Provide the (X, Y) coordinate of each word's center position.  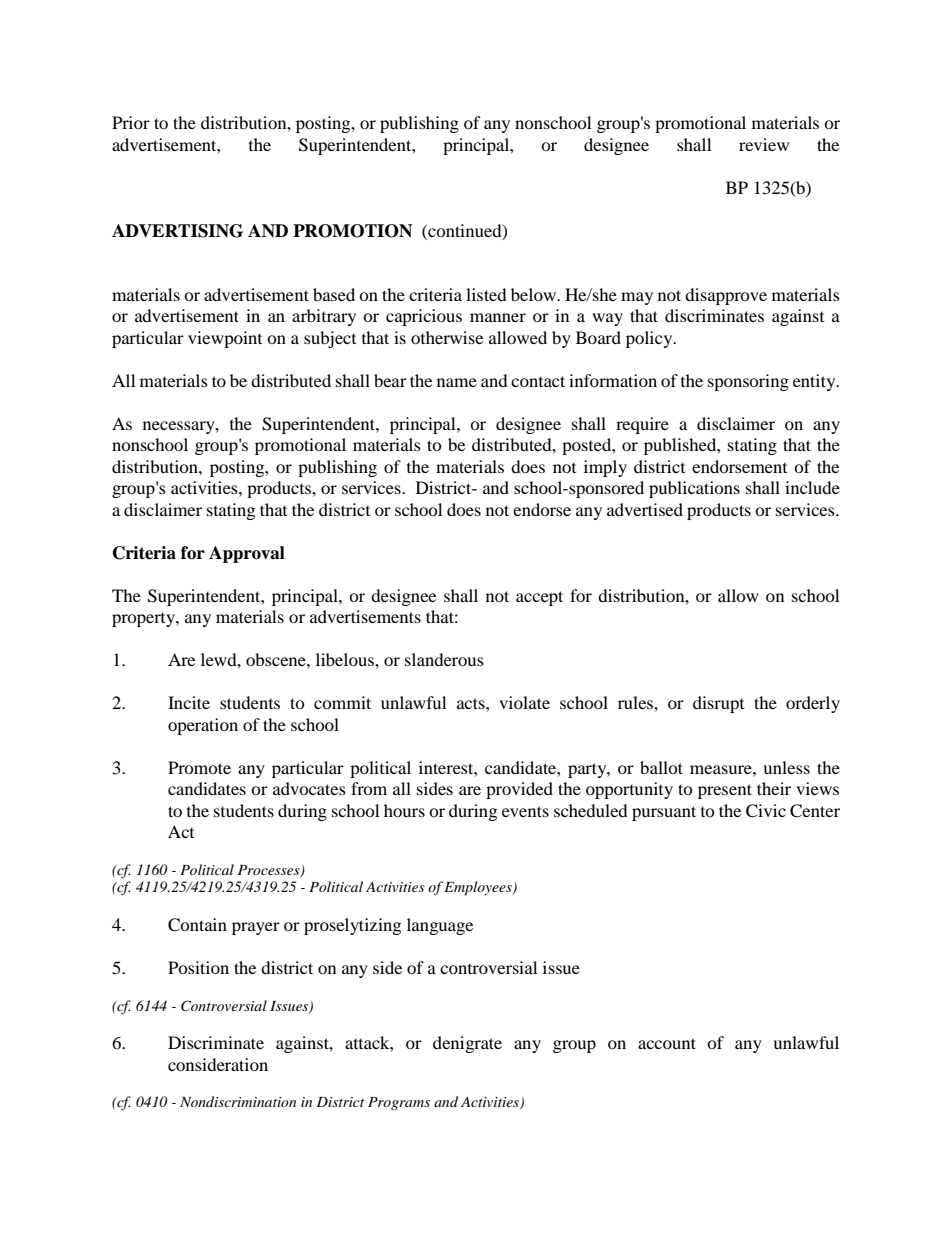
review (764, 144)
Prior (131, 122)
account (667, 1043)
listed (486, 294)
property (144, 620)
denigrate (467, 1044)
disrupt (718, 704)
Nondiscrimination (238, 1101)
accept (539, 598)
